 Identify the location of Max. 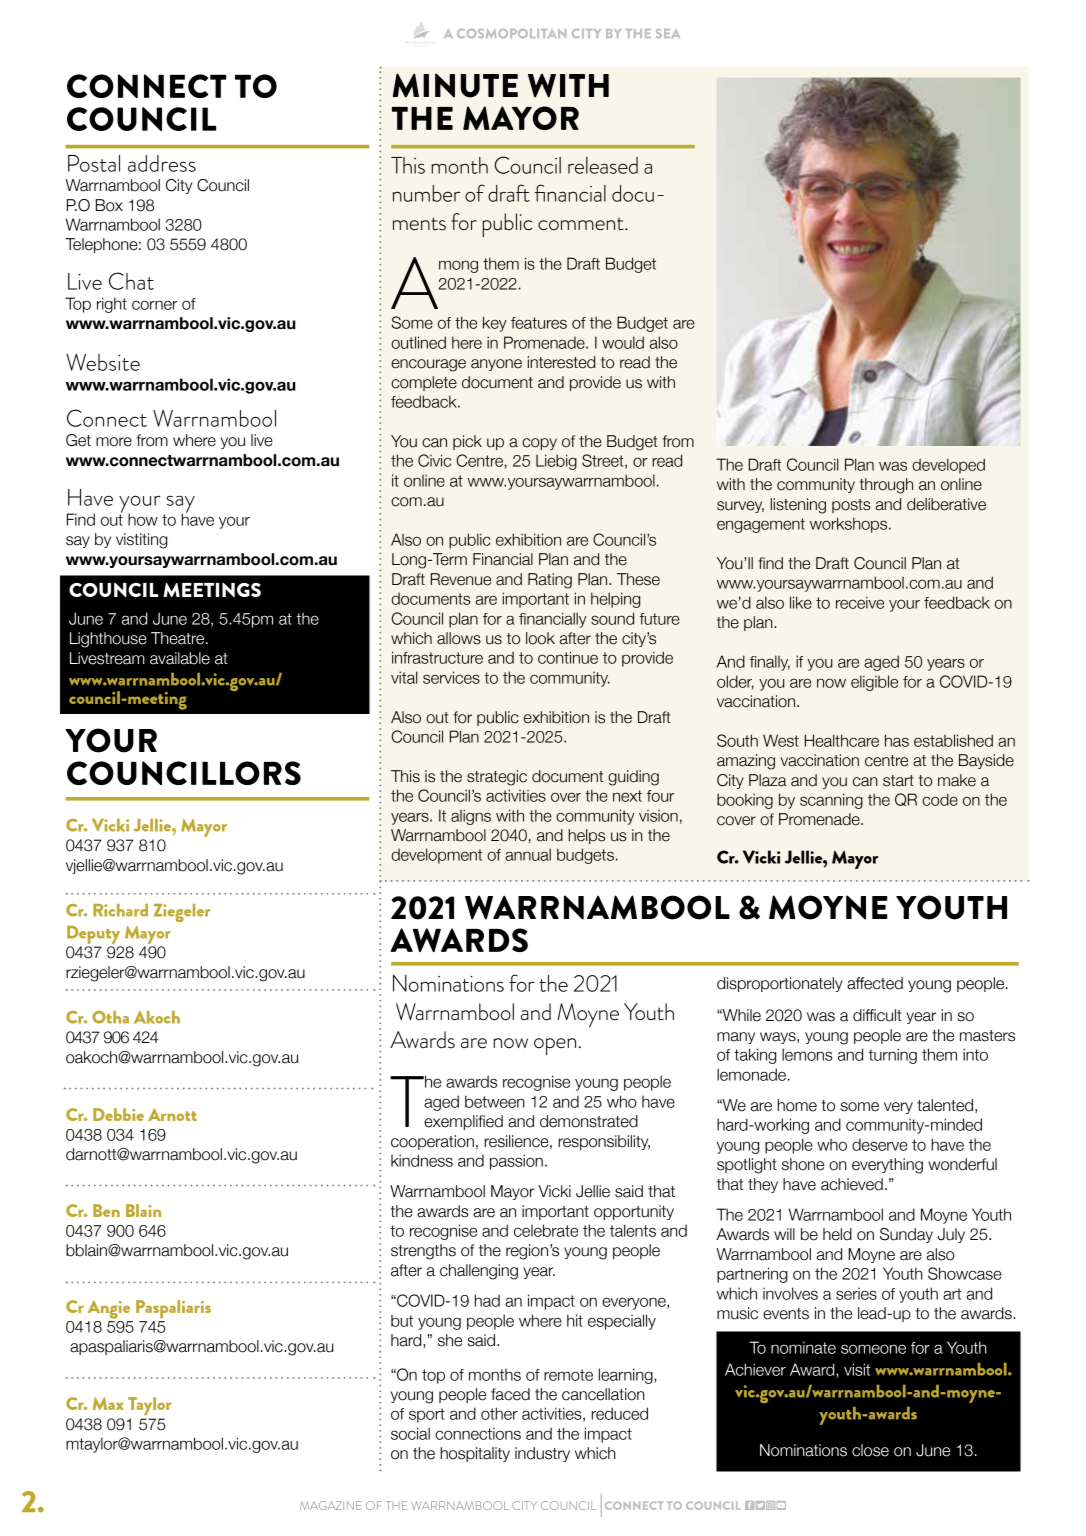
(108, 1403).
